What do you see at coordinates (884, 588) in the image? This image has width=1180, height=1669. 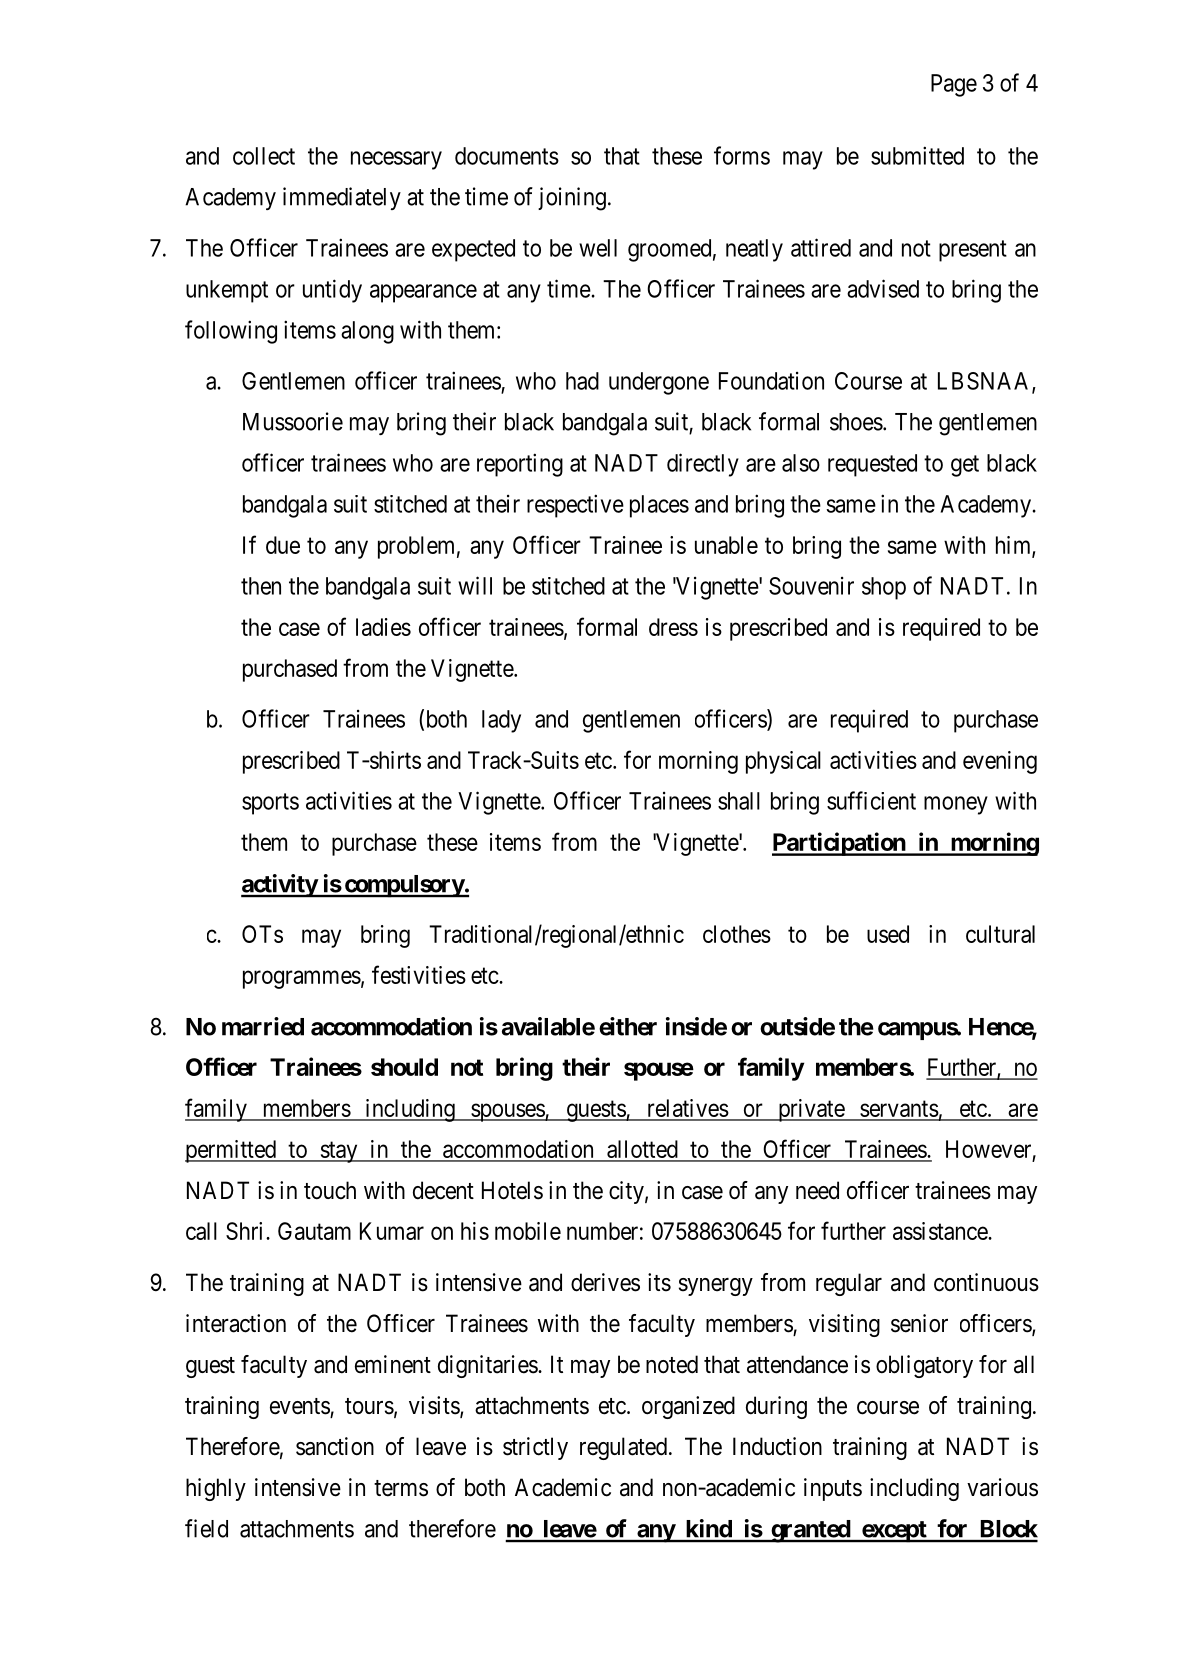 I see `shop` at bounding box center [884, 588].
